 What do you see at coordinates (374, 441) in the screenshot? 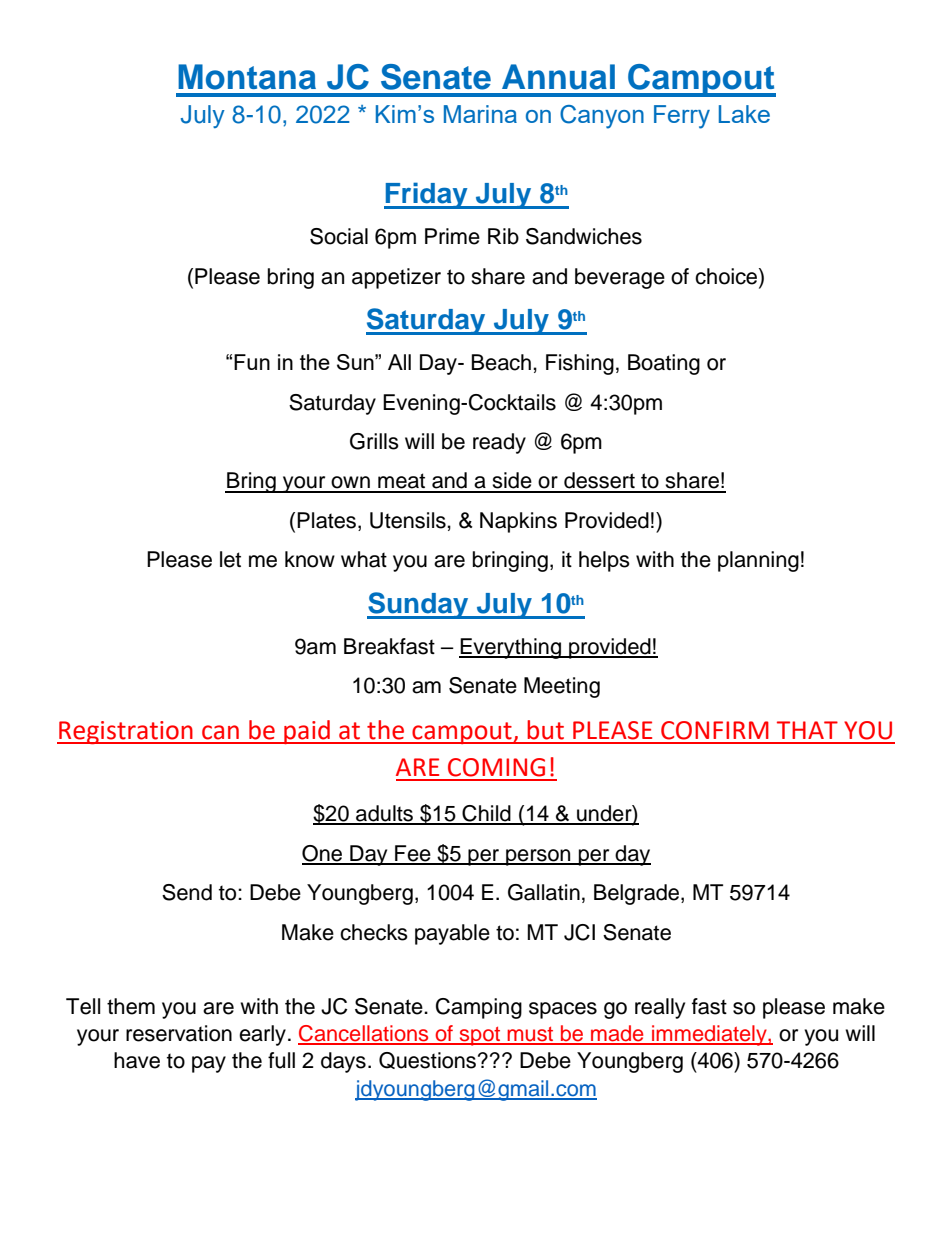
I see `Grills` at bounding box center [374, 441].
